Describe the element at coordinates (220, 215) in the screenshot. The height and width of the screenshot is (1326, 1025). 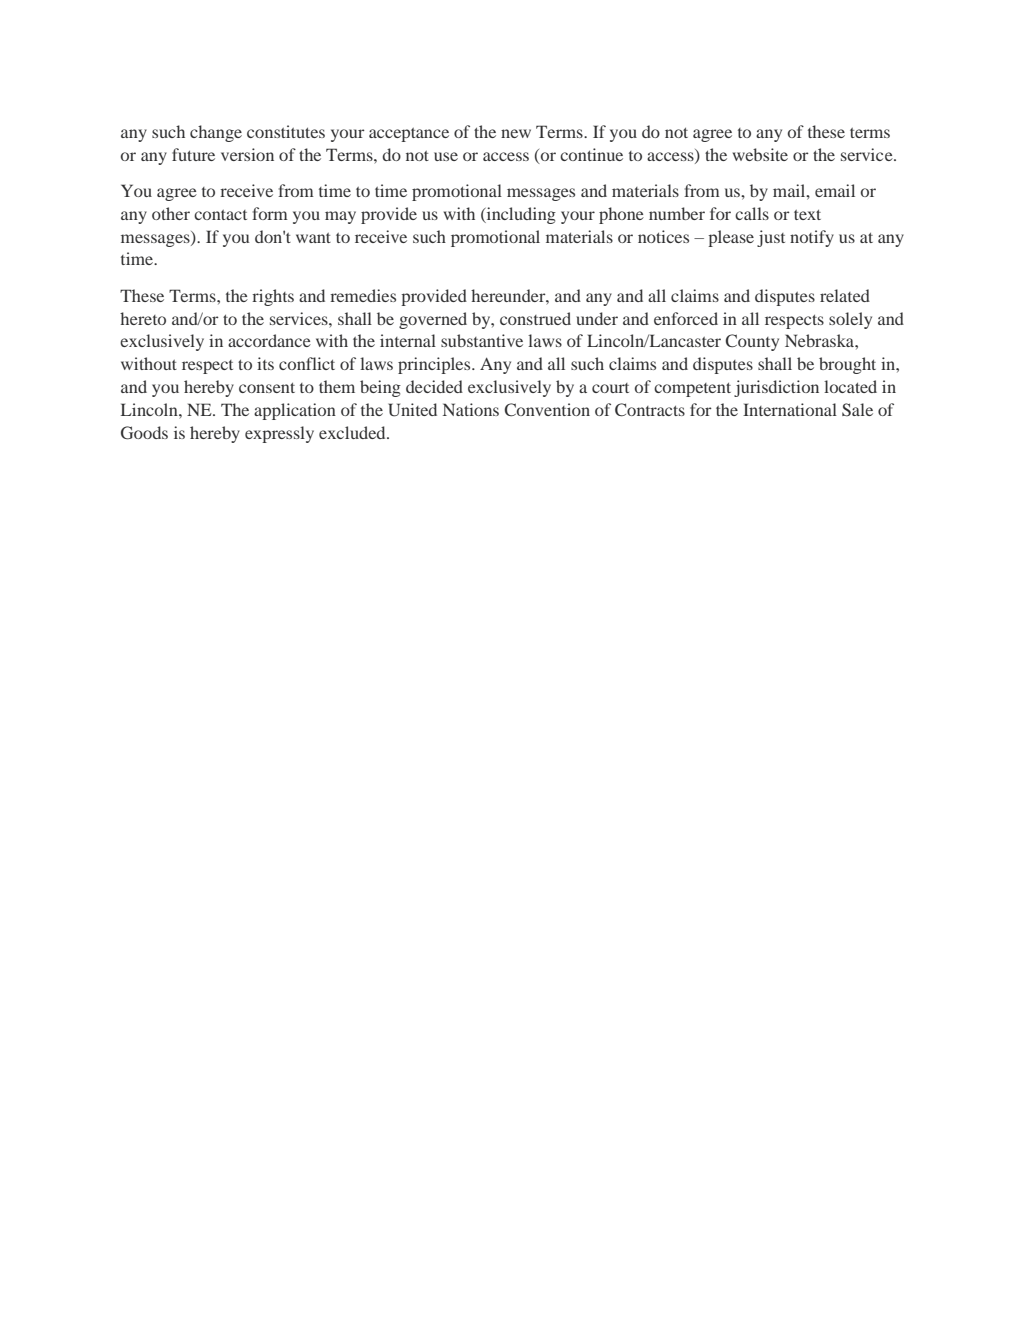
I see `contact` at that location.
